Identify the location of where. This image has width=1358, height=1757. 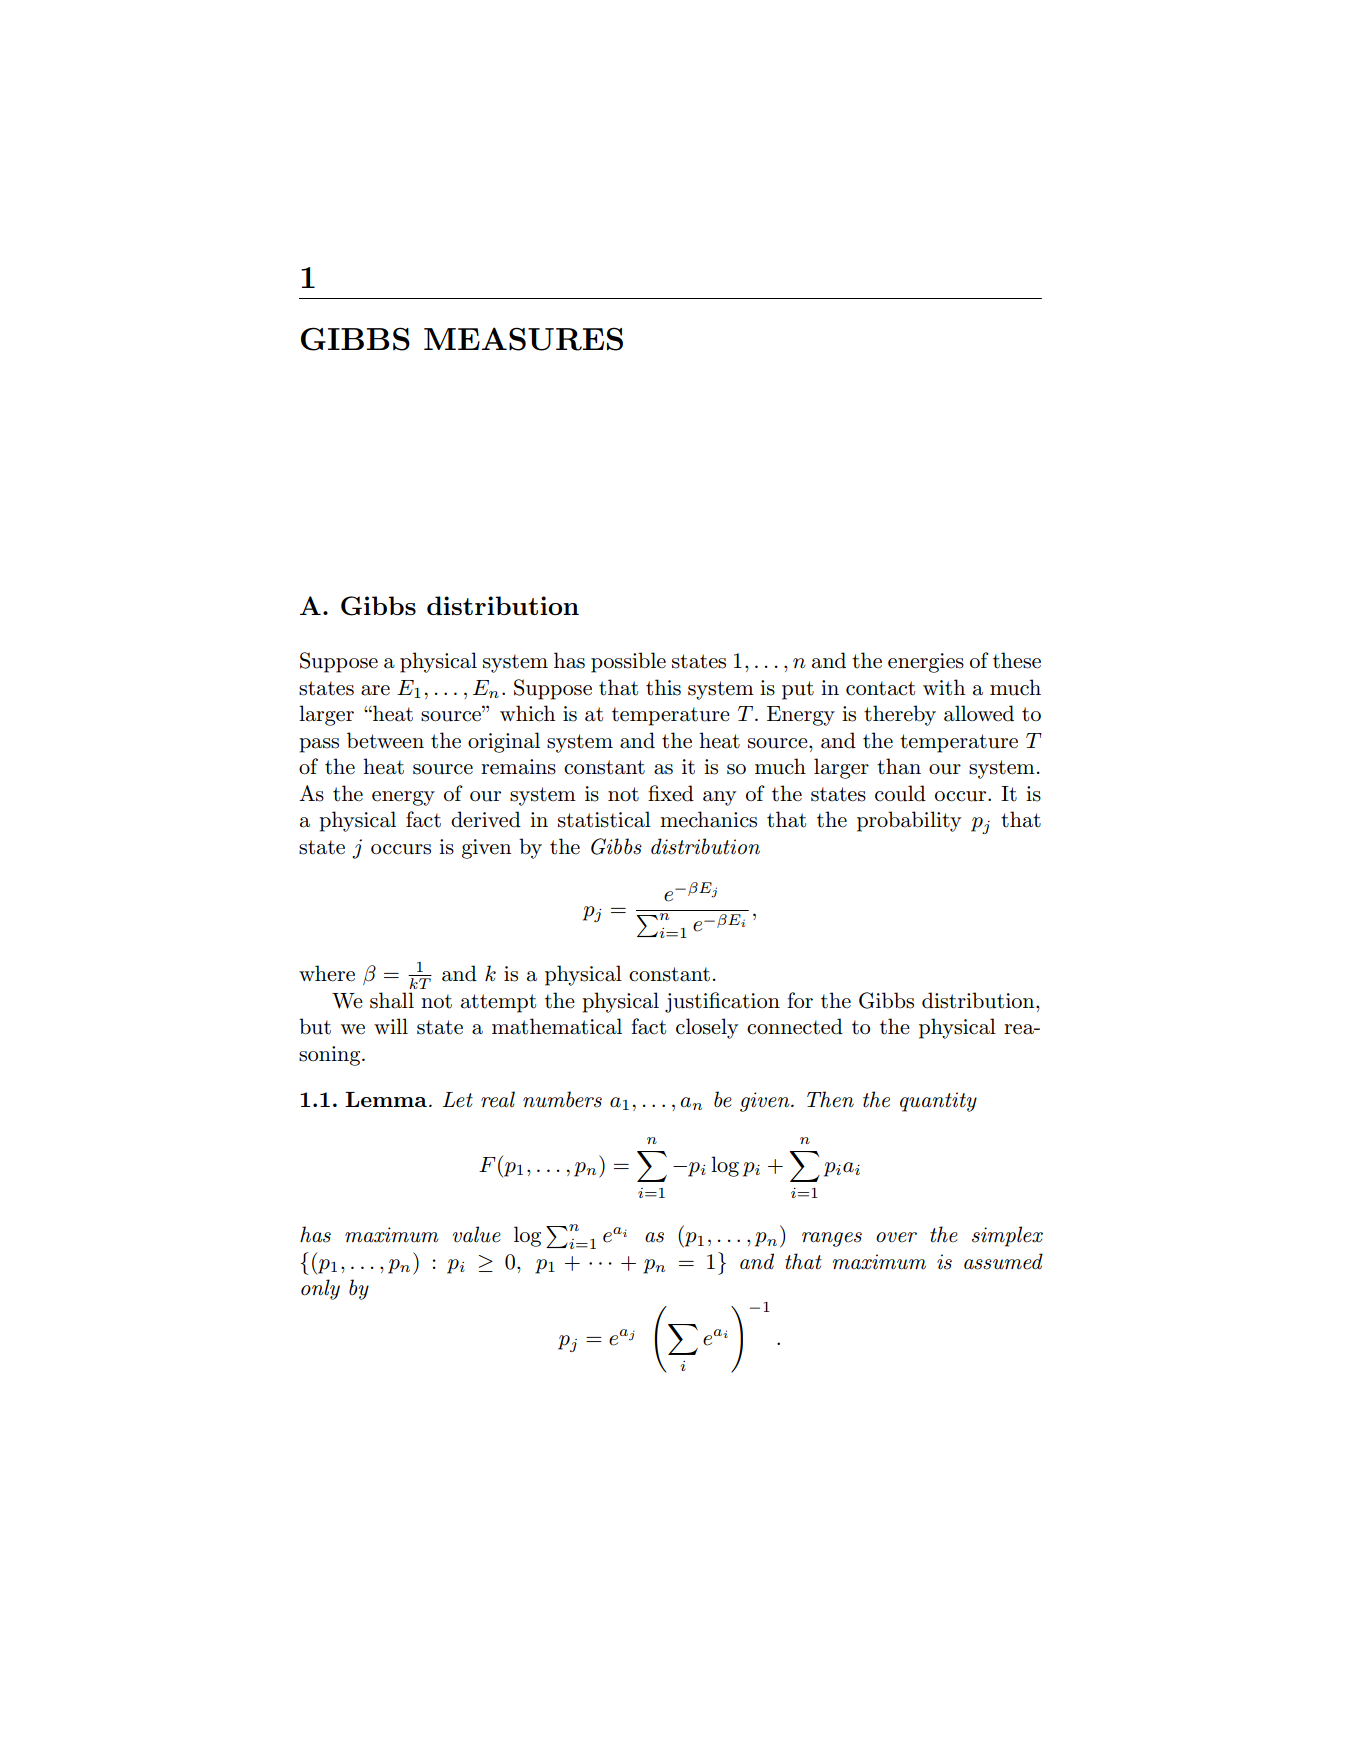
(327, 973).
